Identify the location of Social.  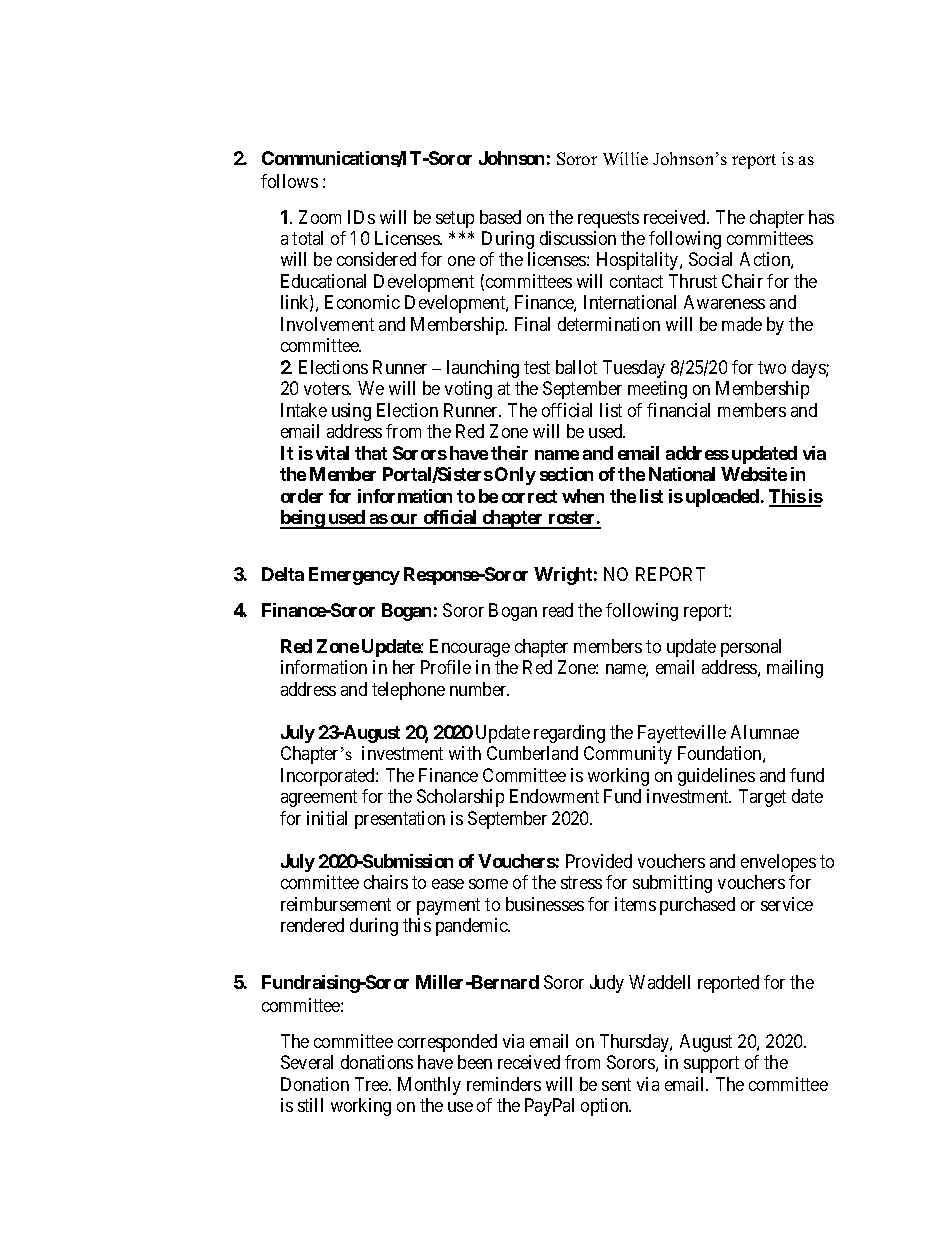
(710, 259).
